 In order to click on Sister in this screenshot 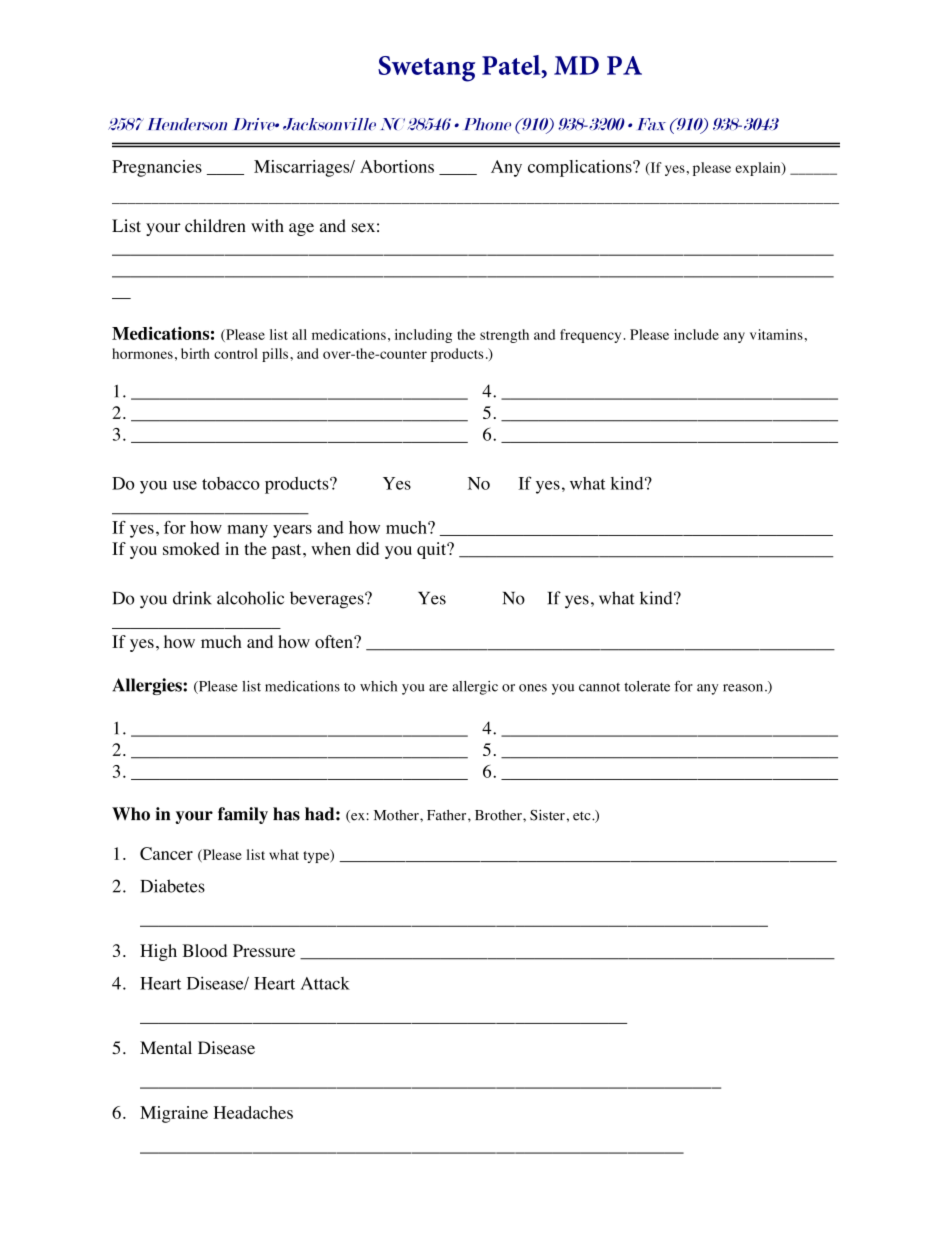, I will do `click(547, 815)`.
